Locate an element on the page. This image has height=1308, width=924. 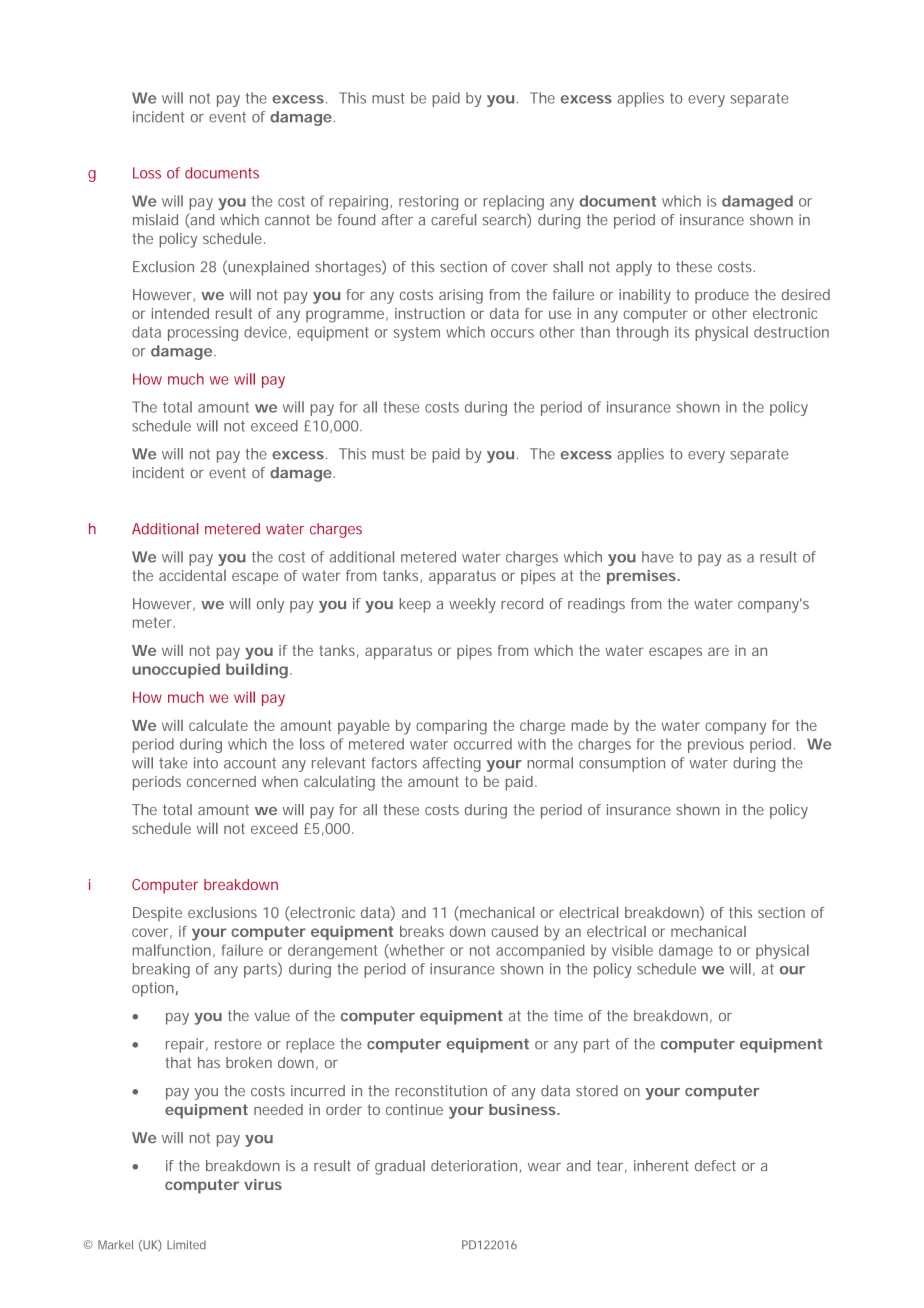
careful is located at coordinates (453, 220).
